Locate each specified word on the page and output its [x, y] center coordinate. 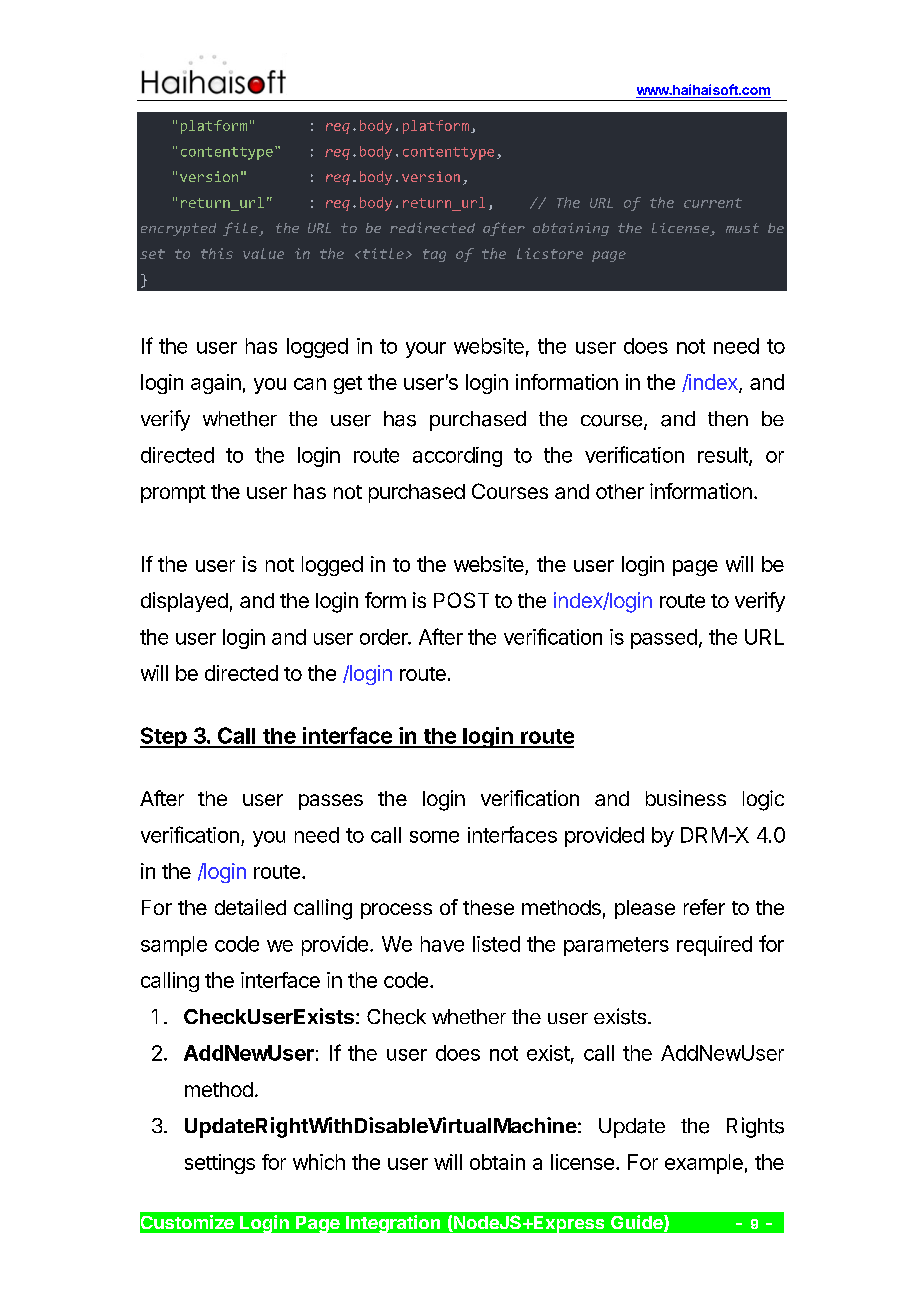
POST [461, 600]
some [434, 837]
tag [434, 255]
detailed [250, 907]
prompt [173, 494]
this [217, 253]
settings [220, 1164]
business [686, 798]
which [319, 1162]
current [713, 203]
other [620, 491]
